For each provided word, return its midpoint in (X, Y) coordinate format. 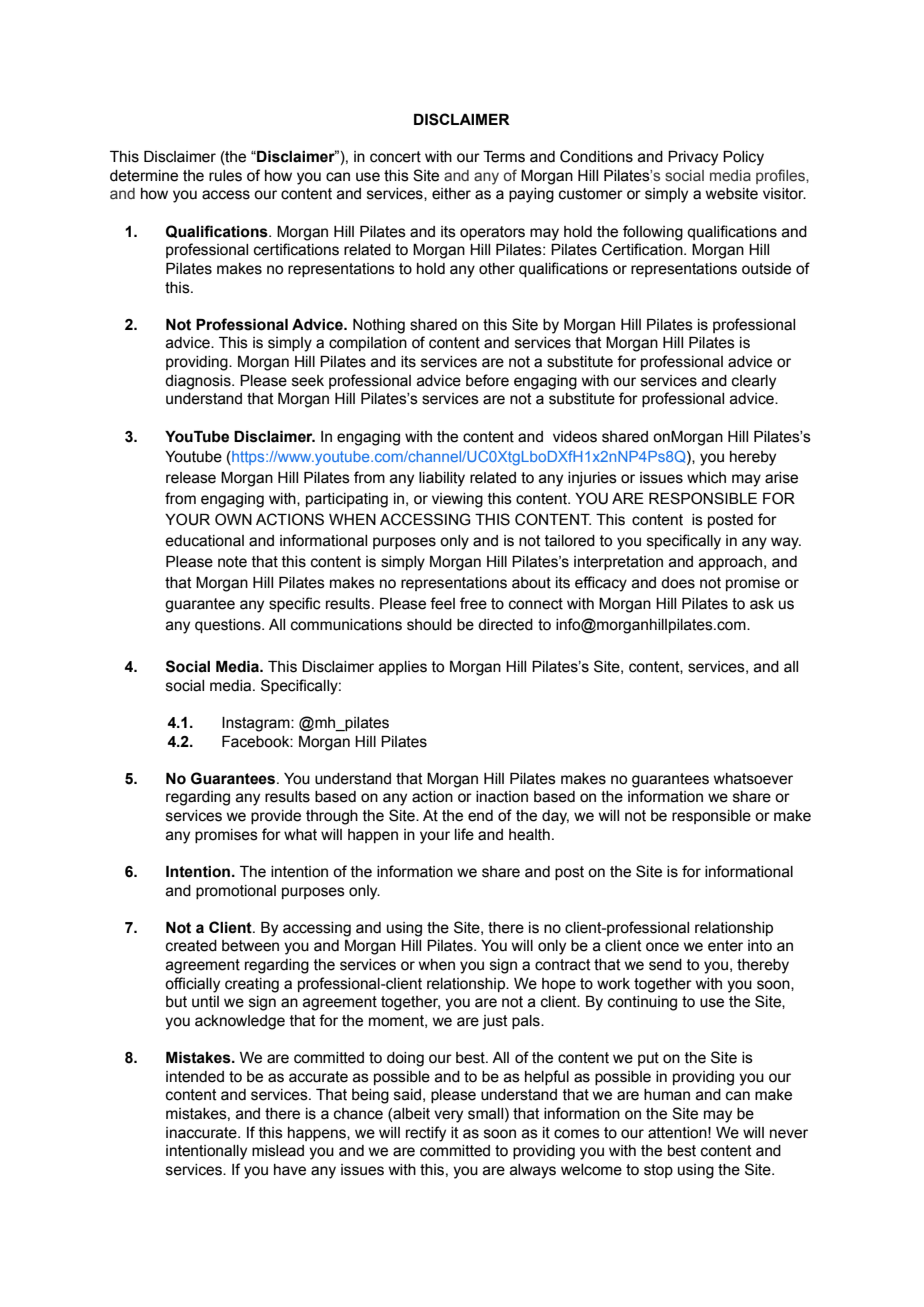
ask (762, 604)
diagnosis (199, 382)
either (451, 194)
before (487, 380)
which (706, 478)
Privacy (693, 158)
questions (229, 626)
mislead (278, 1151)
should (429, 625)
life (464, 834)
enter (725, 946)
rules (225, 176)
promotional (236, 892)
